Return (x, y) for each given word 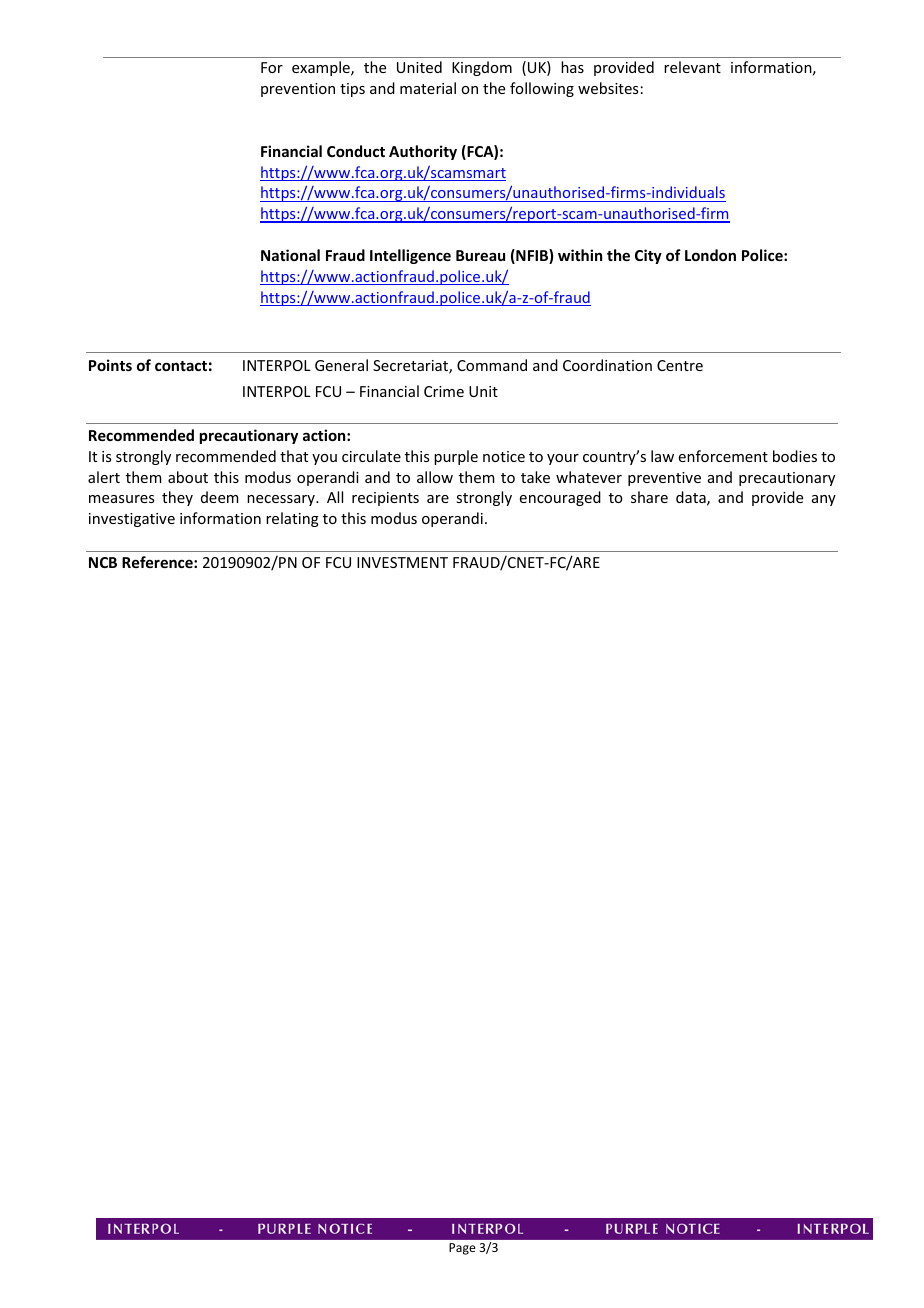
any (824, 500)
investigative (132, 520)
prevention (298, 90)
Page (462, 1249)
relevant (692, 67)
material (428, 88)
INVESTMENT (402, 562)
